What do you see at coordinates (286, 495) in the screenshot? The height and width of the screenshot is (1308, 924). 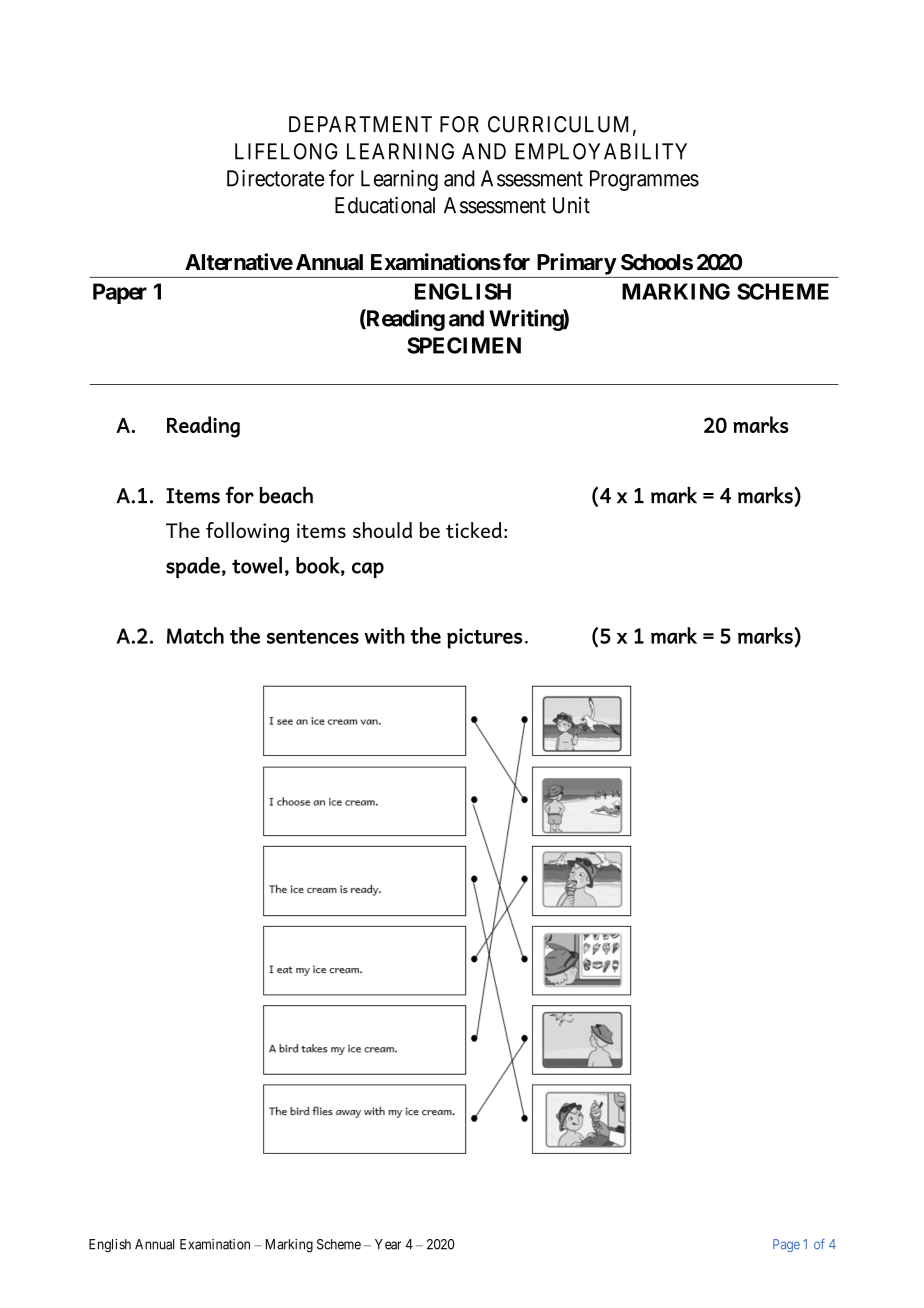 I see `beach` at bounding box center [286, 495].
